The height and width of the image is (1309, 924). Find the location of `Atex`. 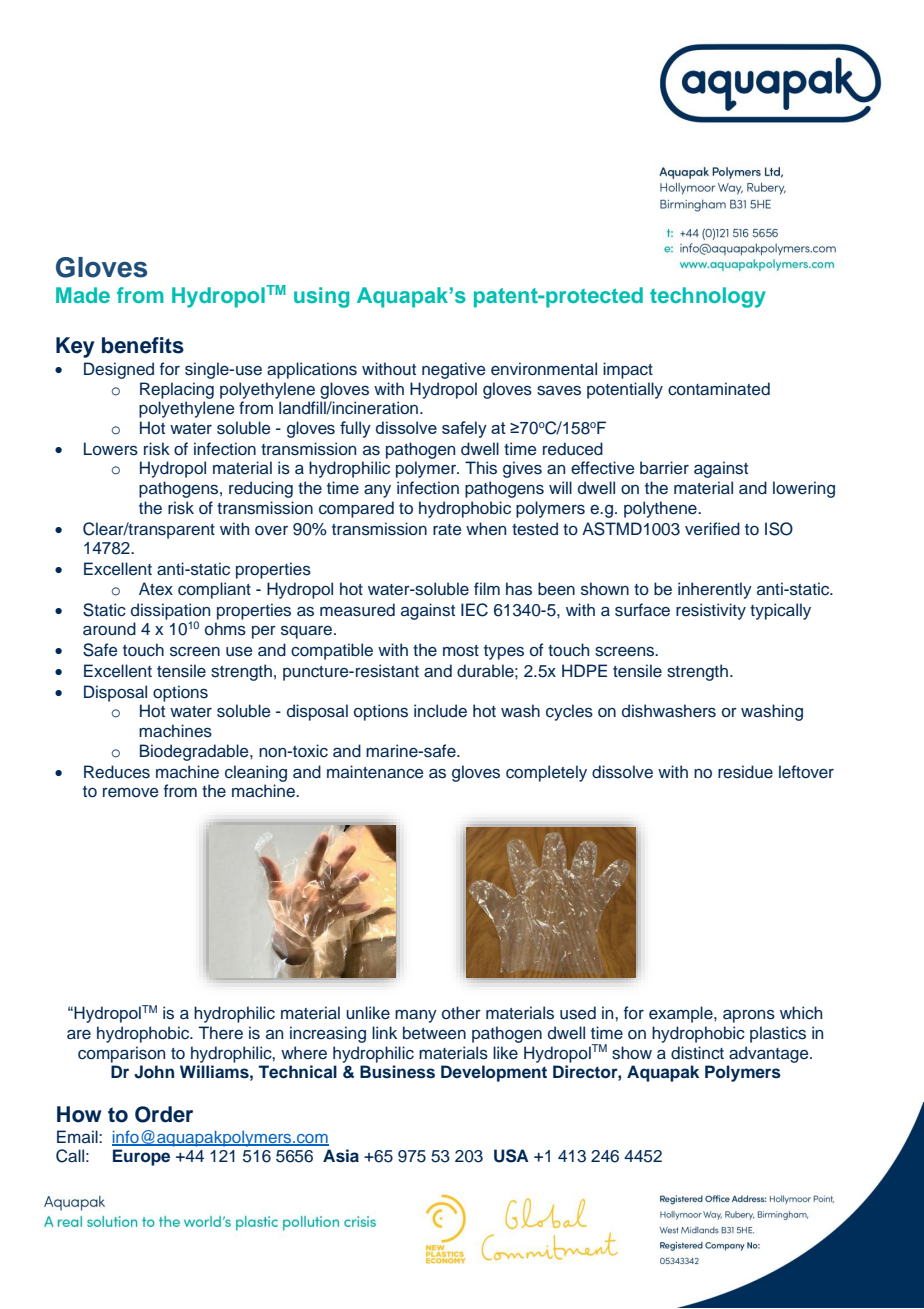

Atex is located at coordinates (156, 589).
